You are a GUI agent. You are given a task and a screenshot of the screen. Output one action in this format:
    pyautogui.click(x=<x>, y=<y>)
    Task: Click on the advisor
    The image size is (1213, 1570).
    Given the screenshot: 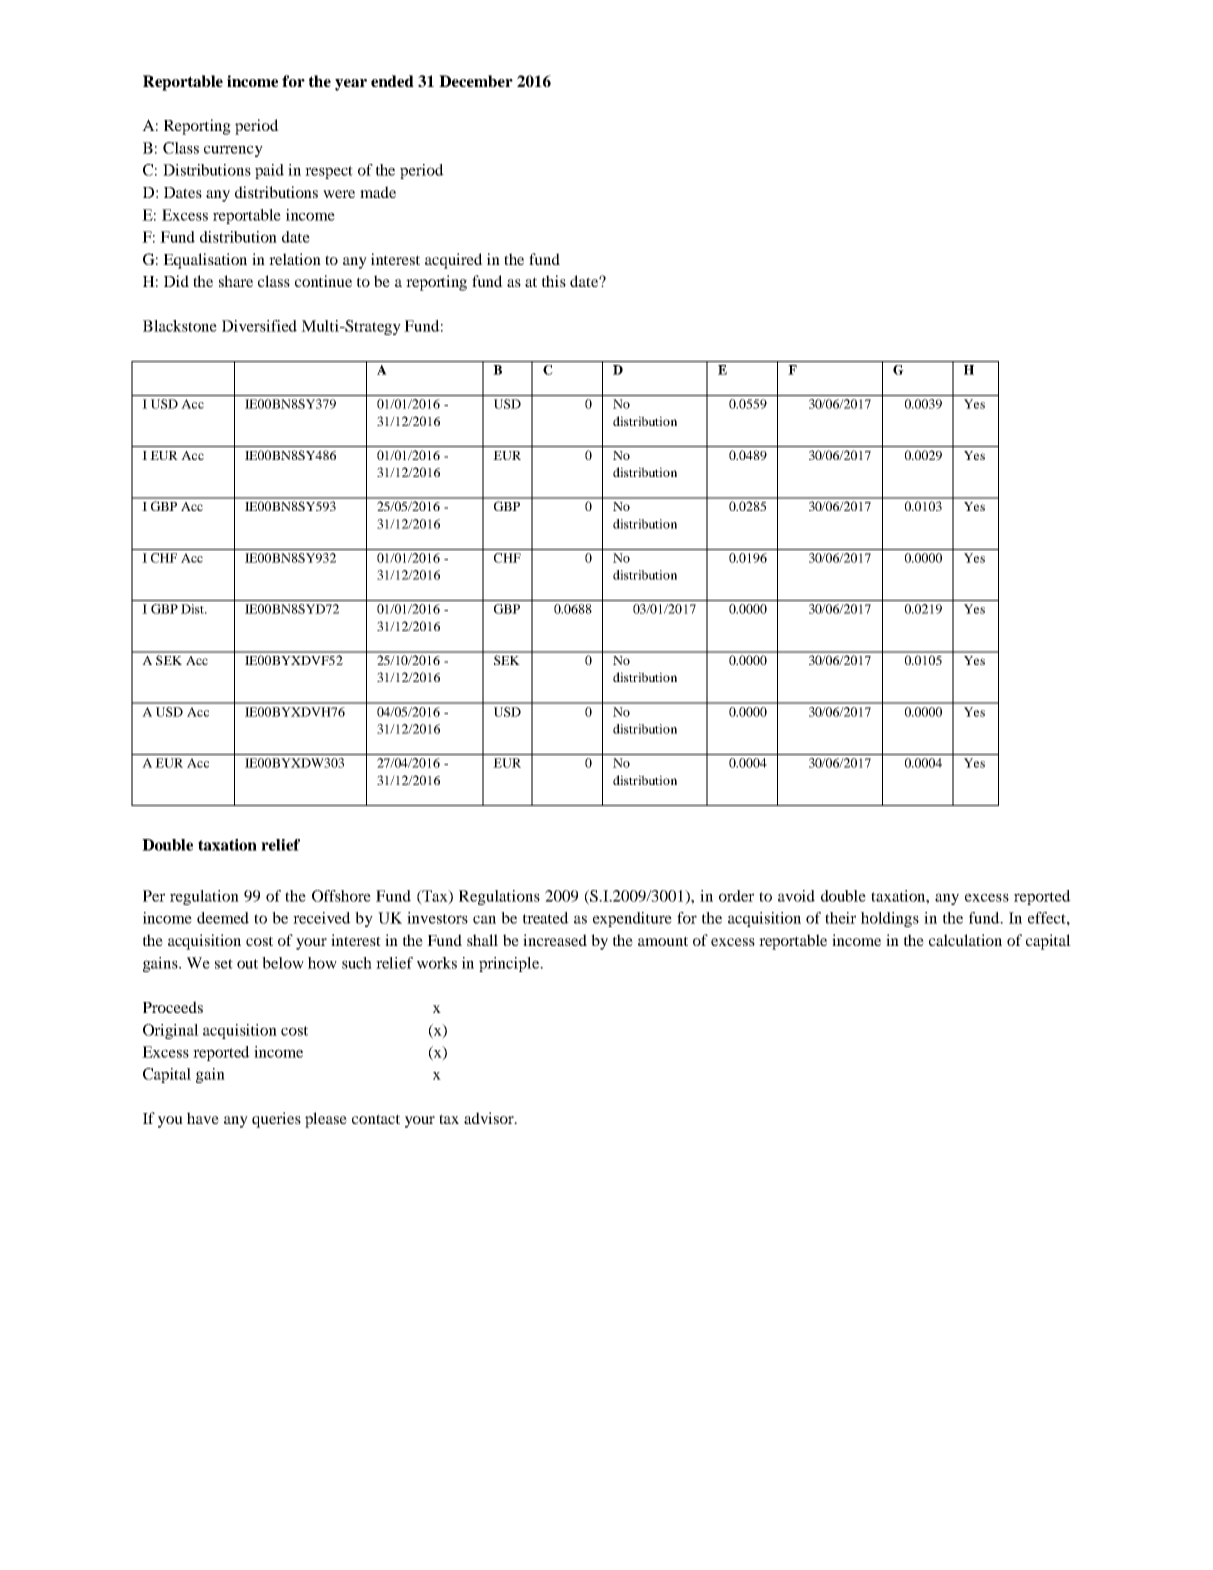 What is the action you would take?
    pyautogui.click(x=490, y=1118)
